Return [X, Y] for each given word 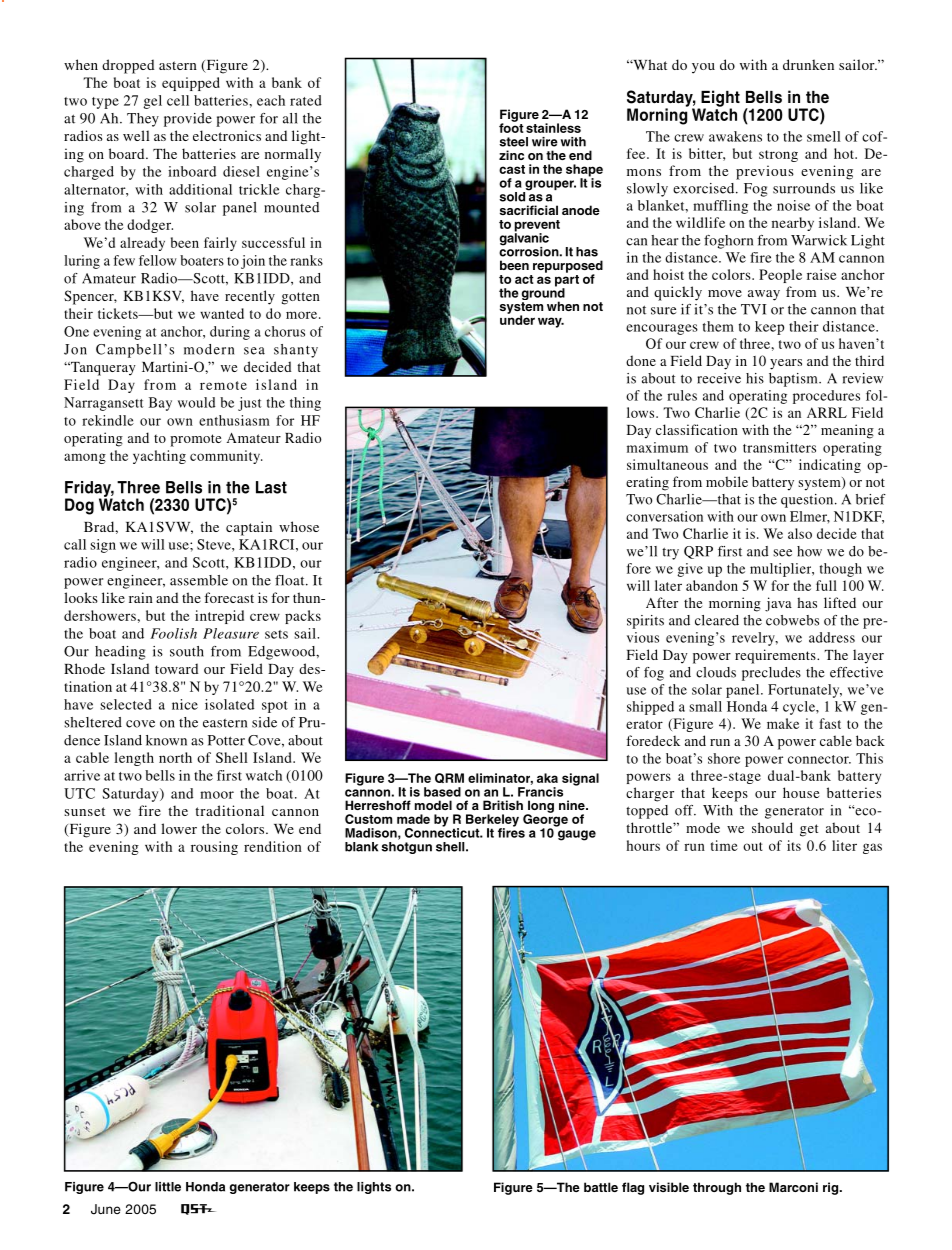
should [772, 827]
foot [511, 127]
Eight [719, 99]
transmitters [779, 447]
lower [179, 828]
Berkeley [492, 821]
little [168, 1187]
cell [178, 100]
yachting [159, 457]
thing [305, 404]
